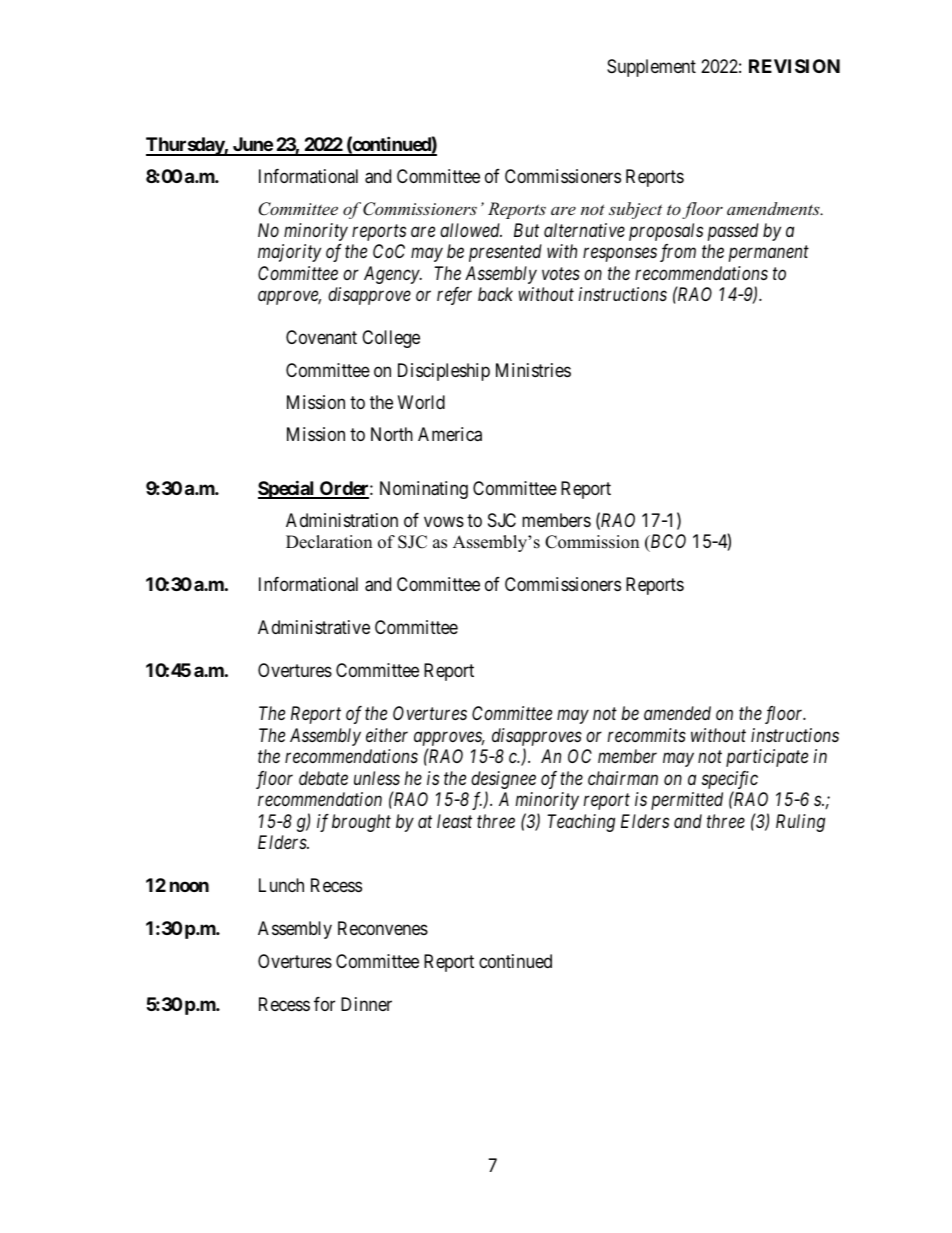 This document has height=1233, width=952. I want to click on REVISION, so click(794, 66).
